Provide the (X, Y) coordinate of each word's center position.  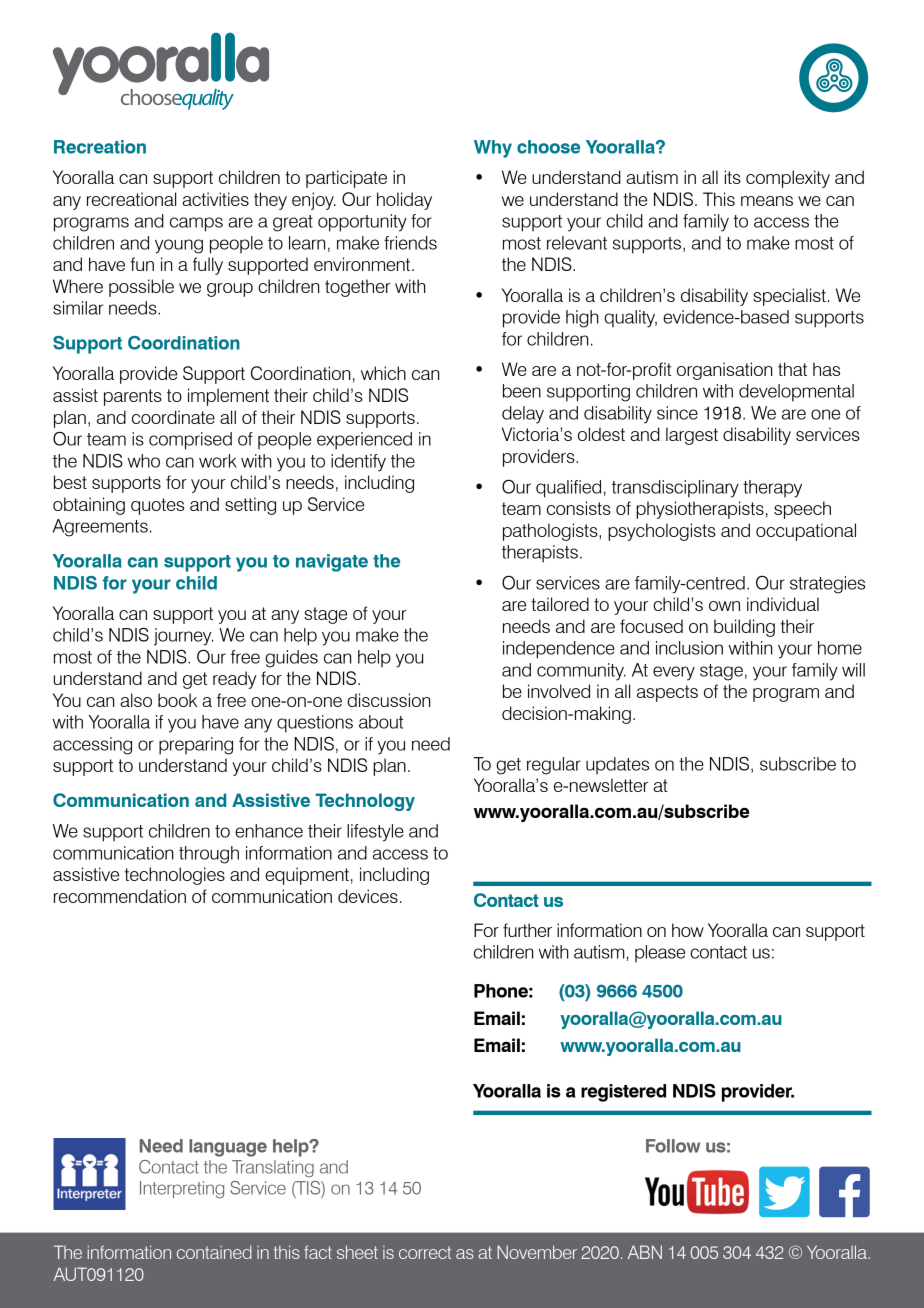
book (177, 700)
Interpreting (182, 1189)
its (733, 177)
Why (493, 149)
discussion (388, 700)
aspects (667, 693)
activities (215, 199)
